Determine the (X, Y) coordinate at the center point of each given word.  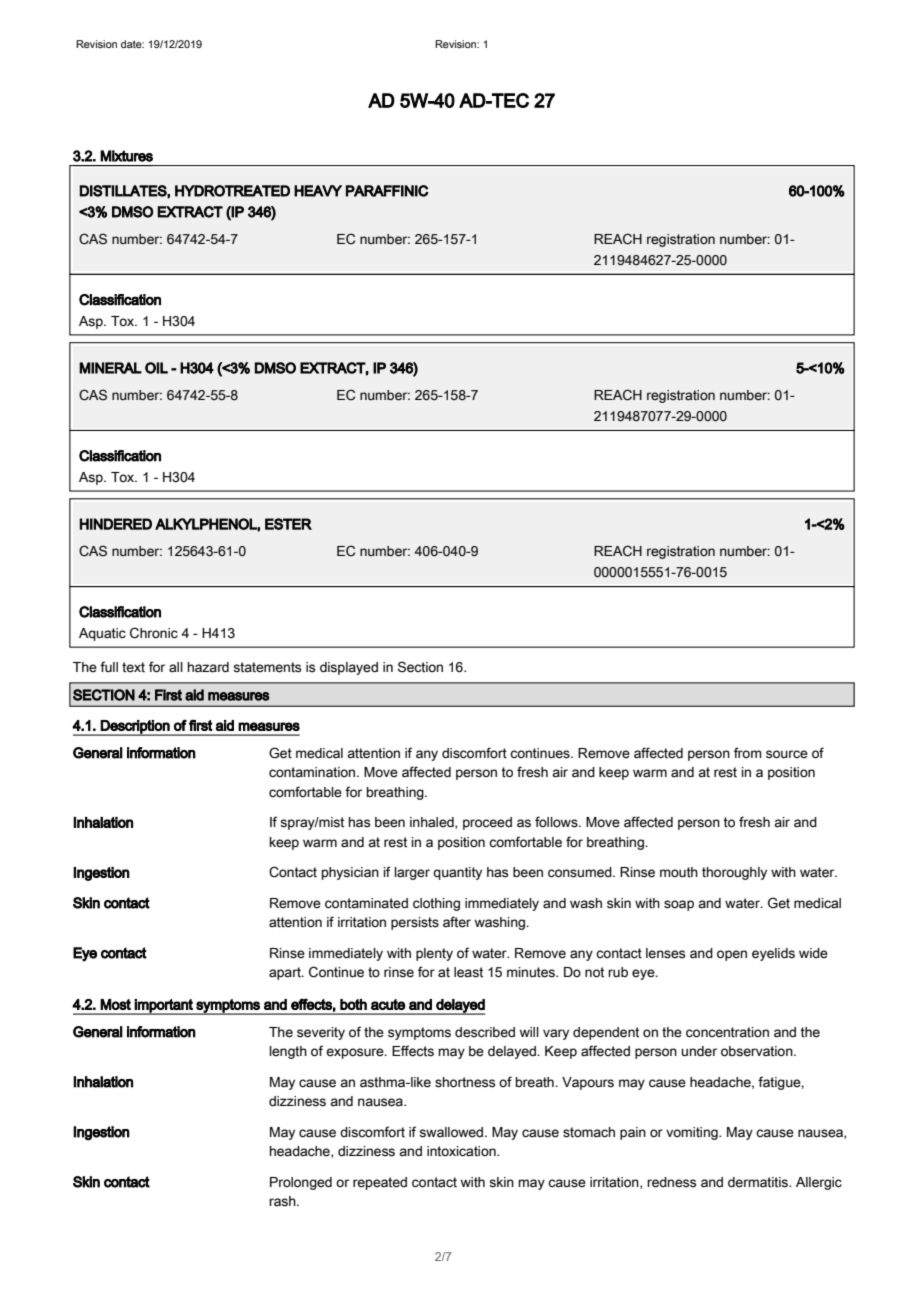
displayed (349, 668)
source (787, 754)
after (457, 922)
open (732, 955)
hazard (208, 667)
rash (283, 1201)
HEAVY (318, 191)
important (164, 1007)
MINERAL (110, 368)
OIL (156, 368)
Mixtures (126, 156)
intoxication (462, 1151)
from (748, 752)
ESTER (288, 524)
